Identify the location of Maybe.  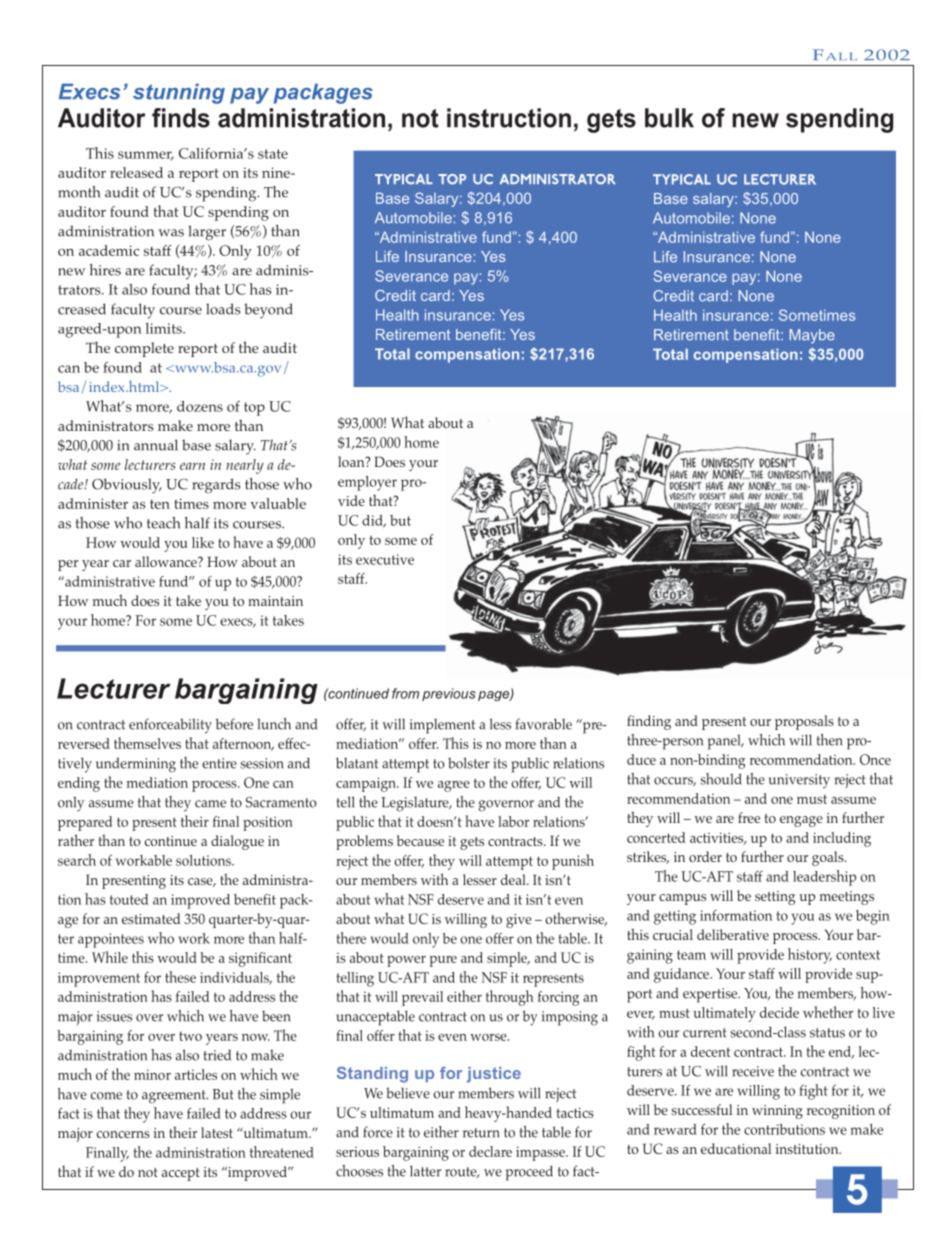
(812, 336).
